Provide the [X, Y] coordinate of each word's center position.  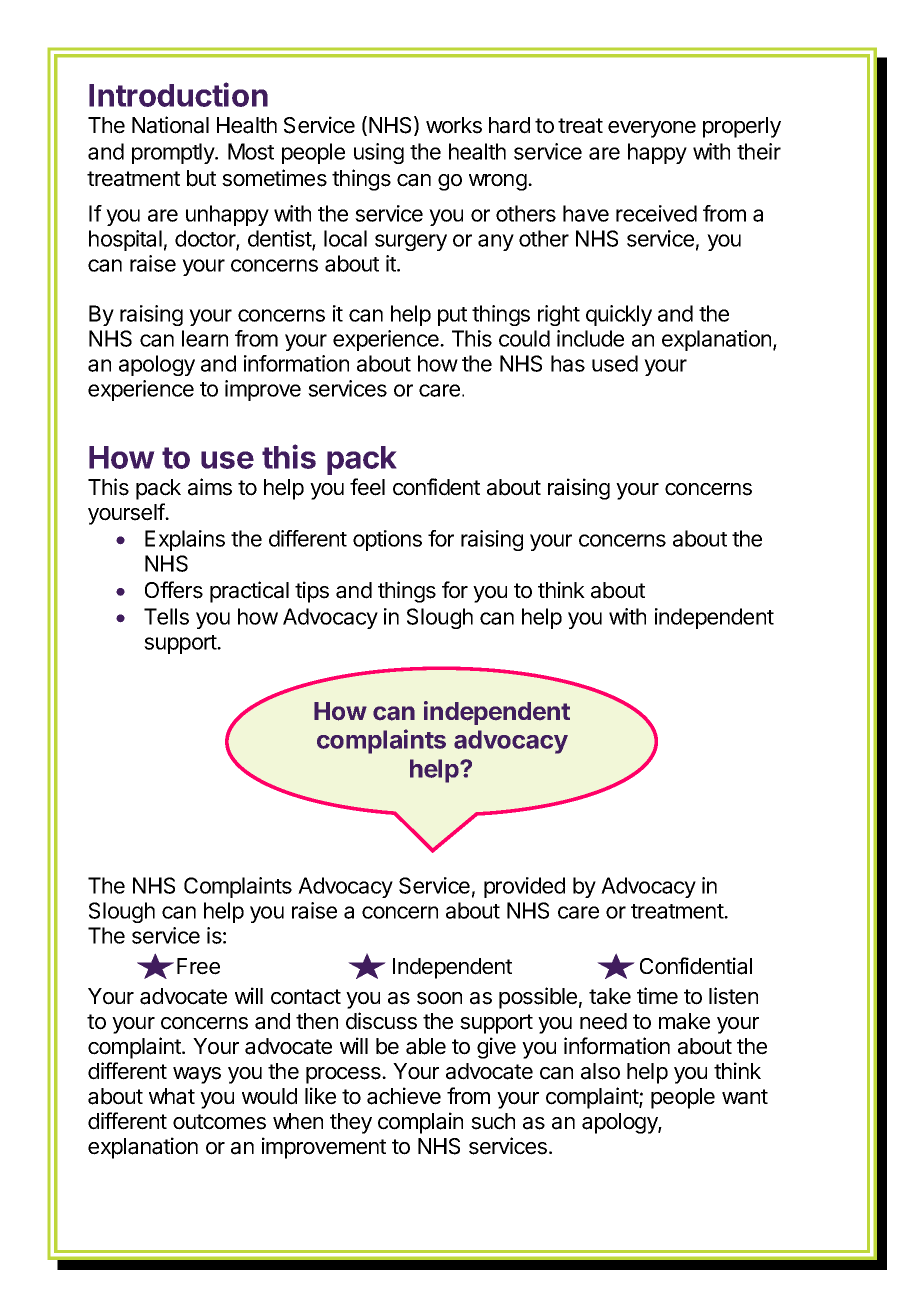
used [615, 363]
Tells [166, 616]
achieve [404, 1096]
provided [524, 887]
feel [367, 487]
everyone [652, 129]
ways [197, 1075]
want [745, 1097]
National [170, 125]
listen [733, 996]
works [454, 125]
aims [210, 487]
